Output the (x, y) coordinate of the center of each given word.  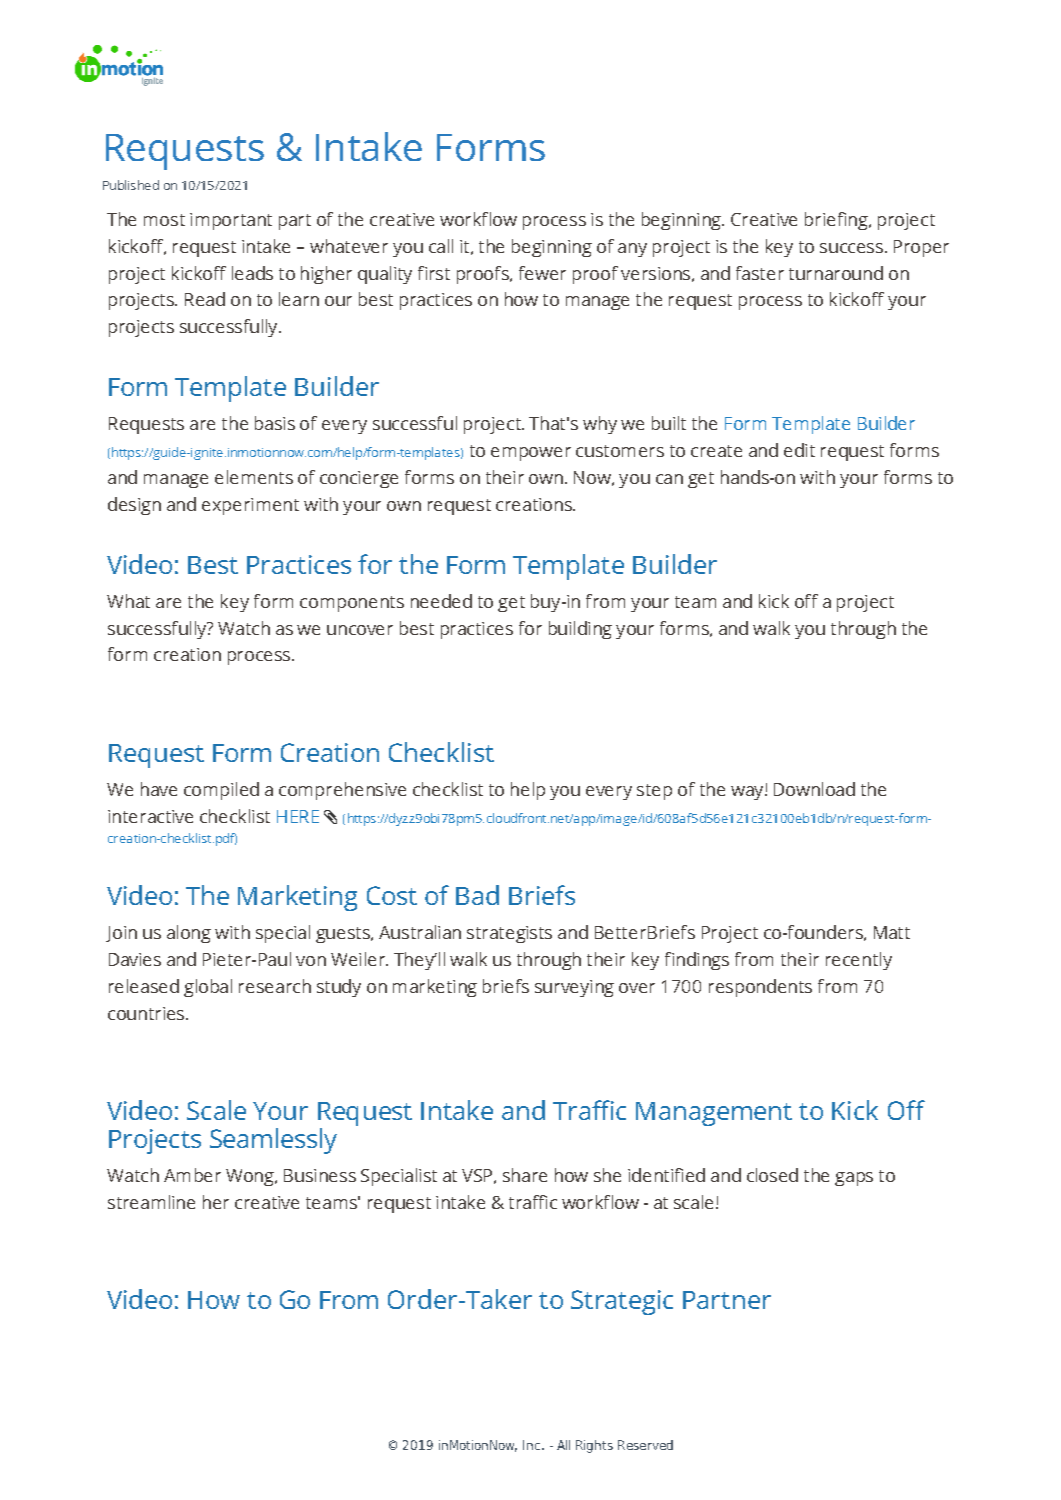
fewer (542, 273)
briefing (837, 221)
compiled (221, 791)
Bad (477, 895)
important (231, 221)
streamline (151, 1202)
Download (814, 789)
